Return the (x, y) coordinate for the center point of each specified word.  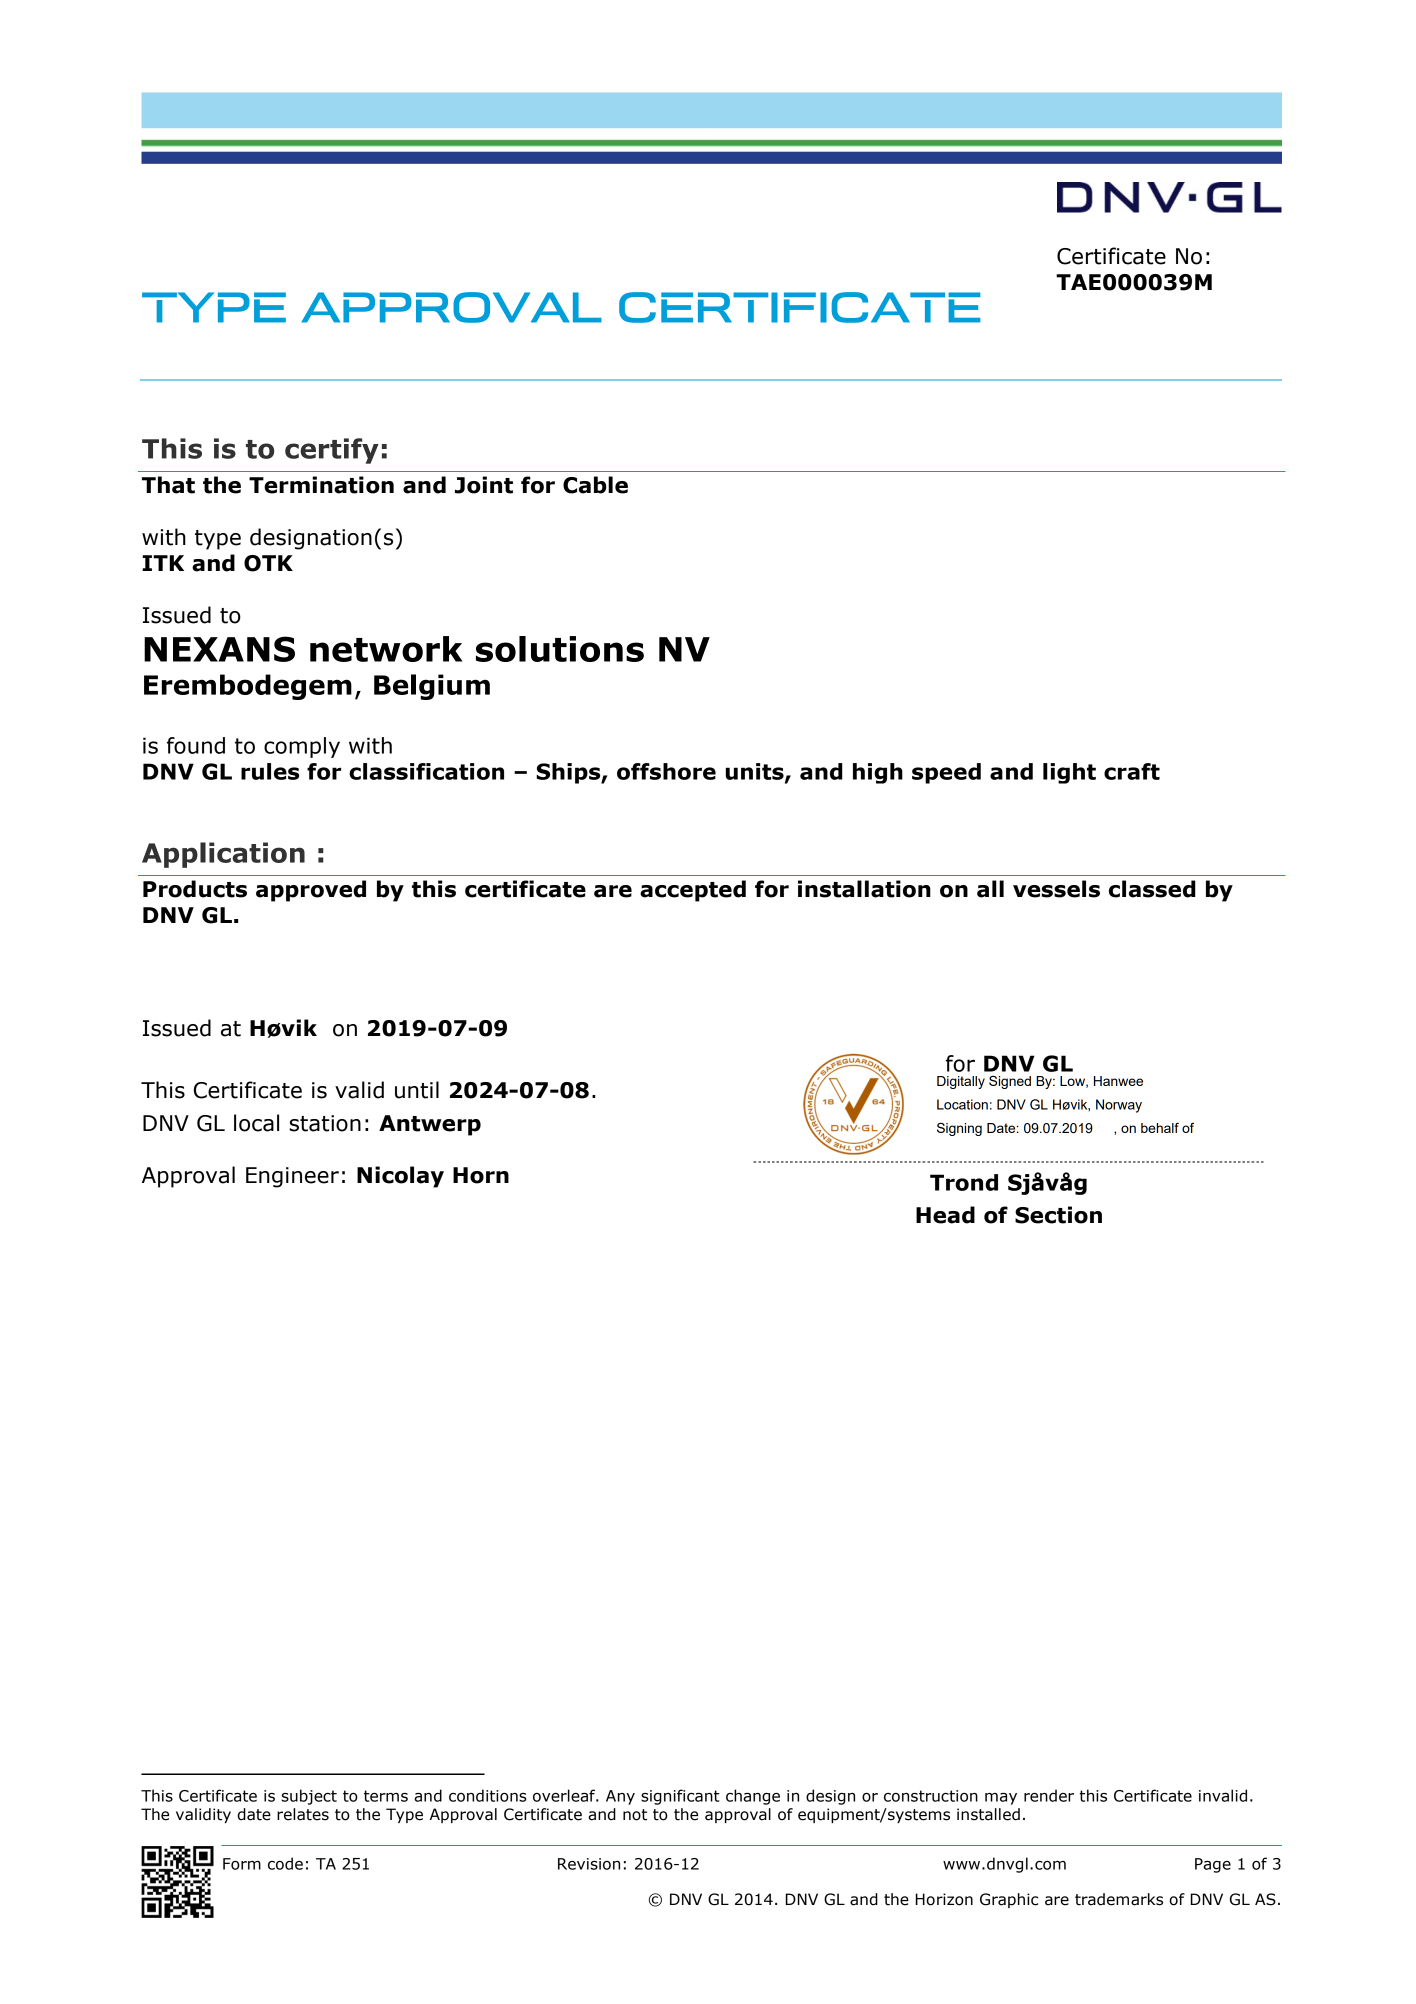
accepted (693, 891)
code (285, 1863)
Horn (481, 1175)
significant (680, 1797)
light (1069, 773)
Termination (321, 485)
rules (270, 771)
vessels (1056, 889)
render (1049, 1795)
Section (1058, 1215)
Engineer (292, 1177)
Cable (595, 485)
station (325, 1123)
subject (309, 1797)
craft (1132, 771)
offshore (666, 771)
